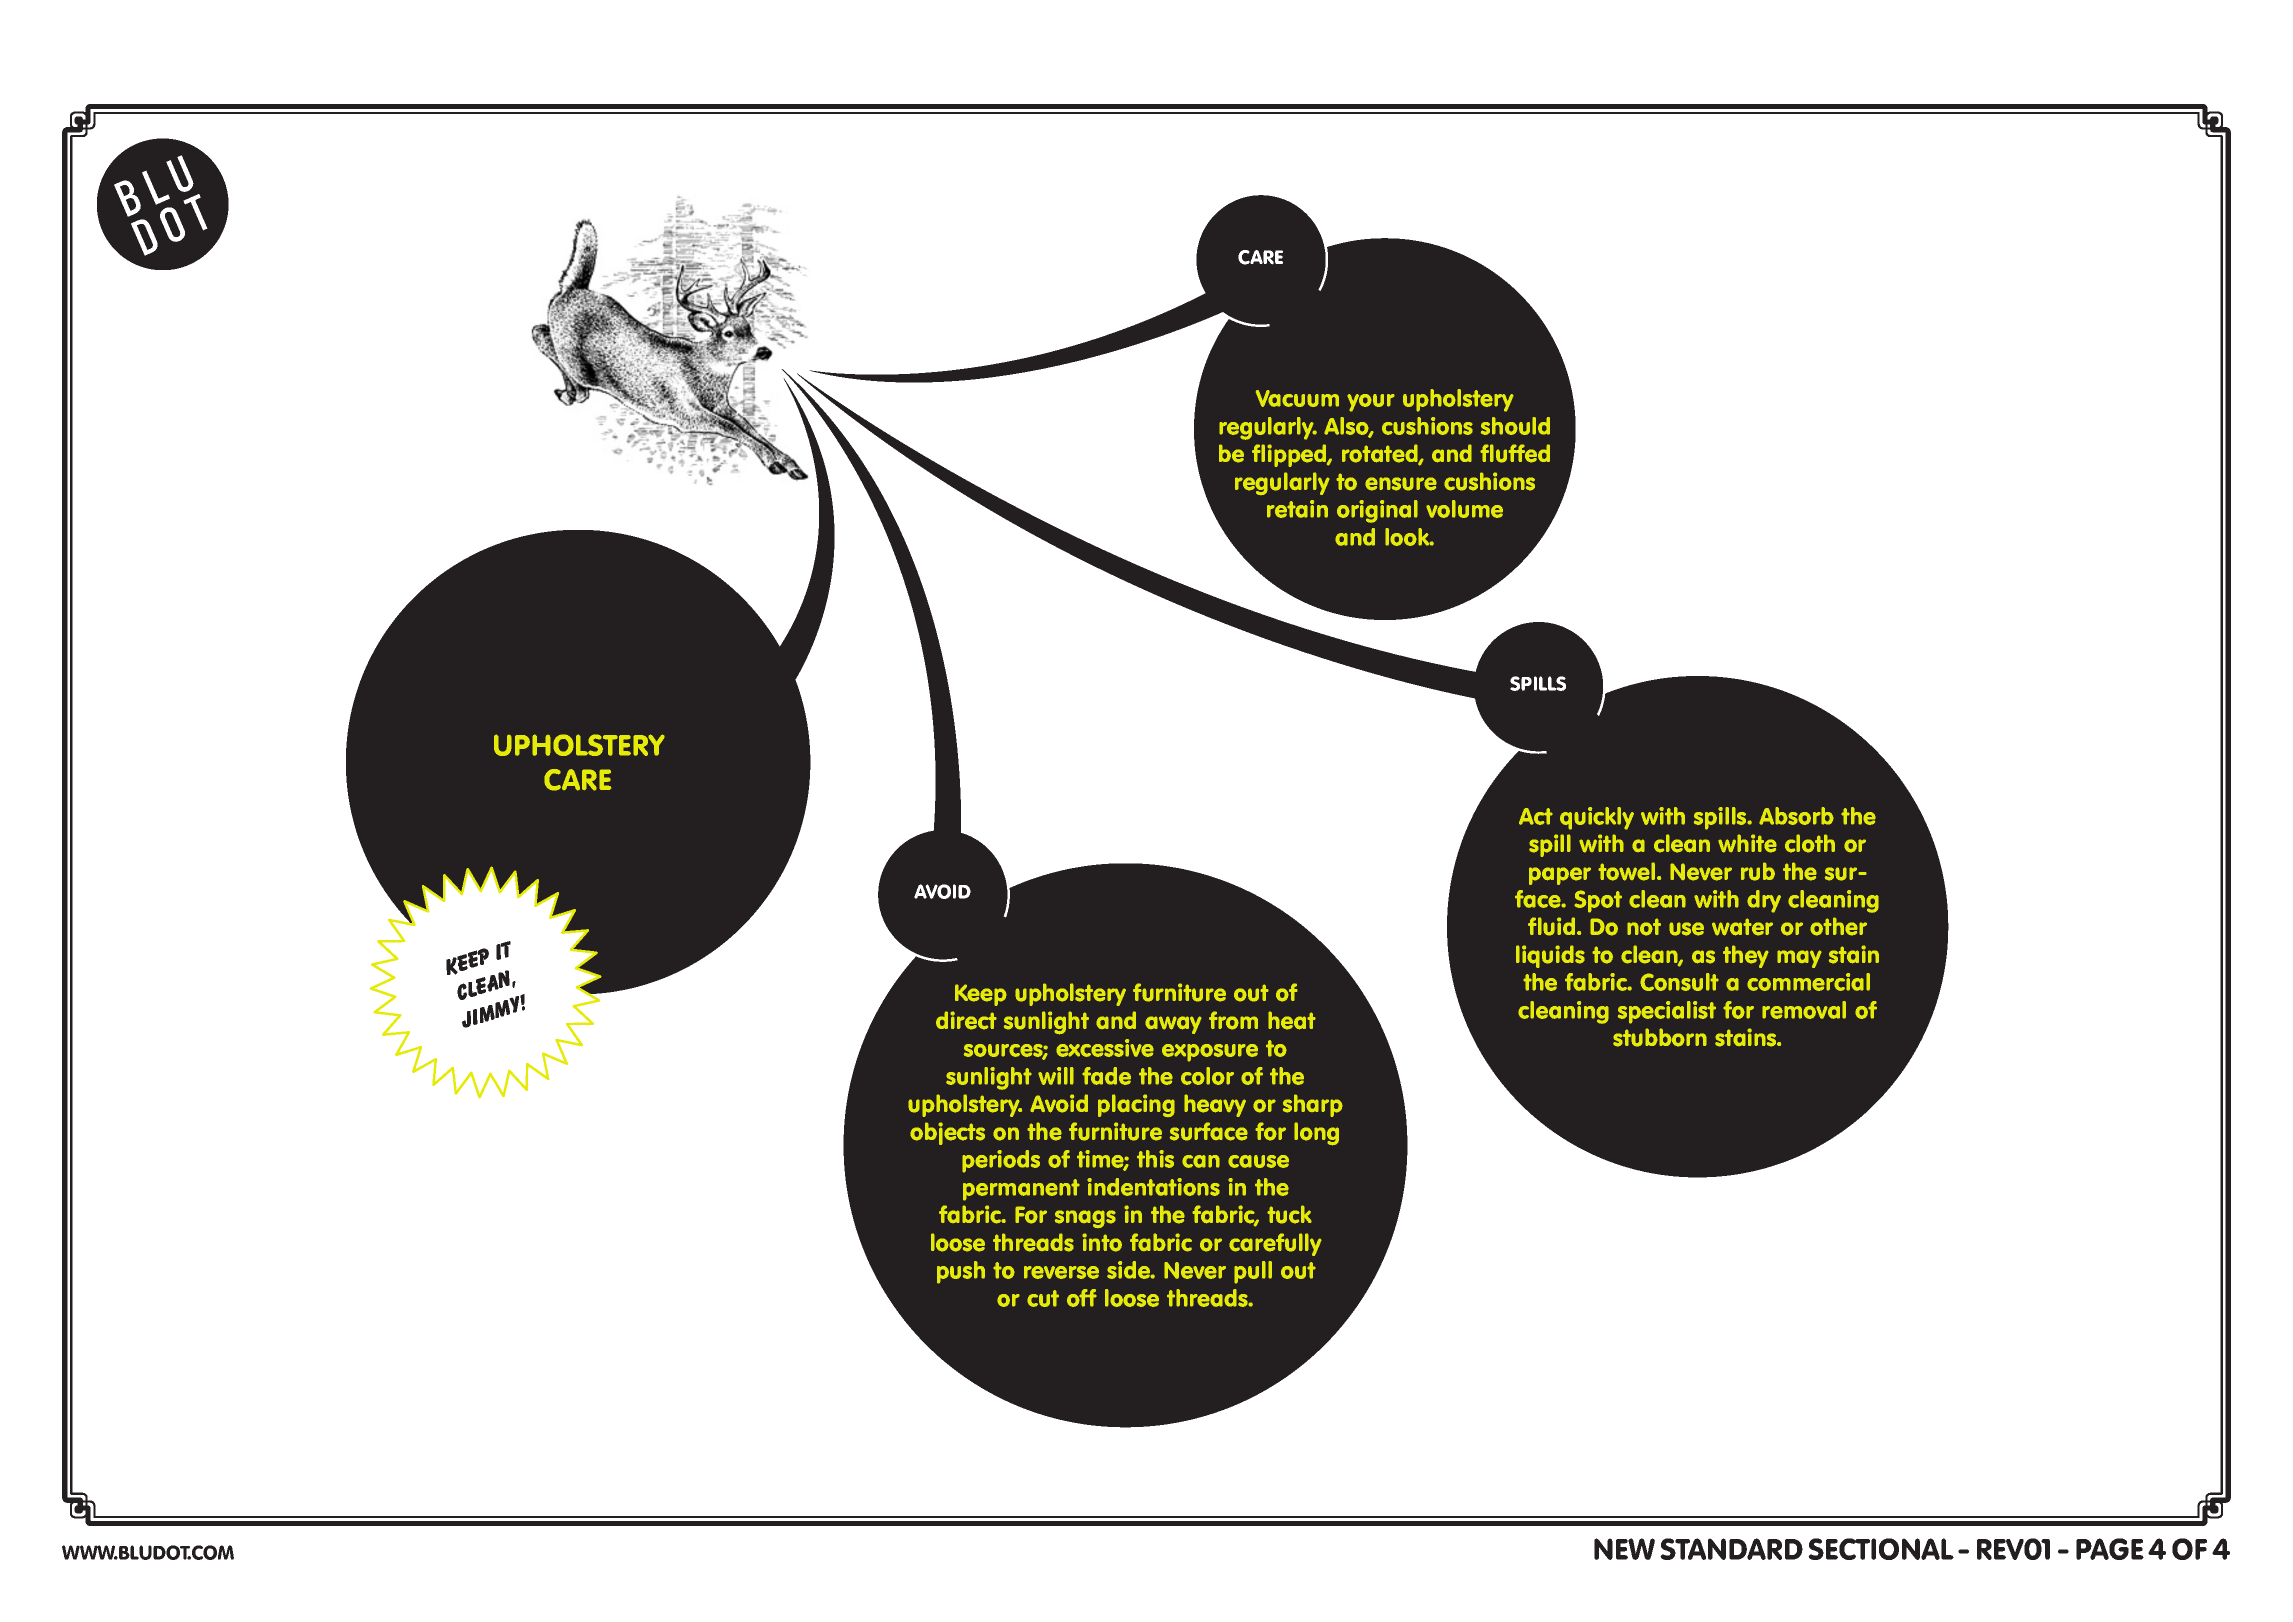 The height and width of the screenshot is (1622, 2293). Describe the element at coordinates (1297, 398) in the screenshot. I see `Vacuum` at that location.
